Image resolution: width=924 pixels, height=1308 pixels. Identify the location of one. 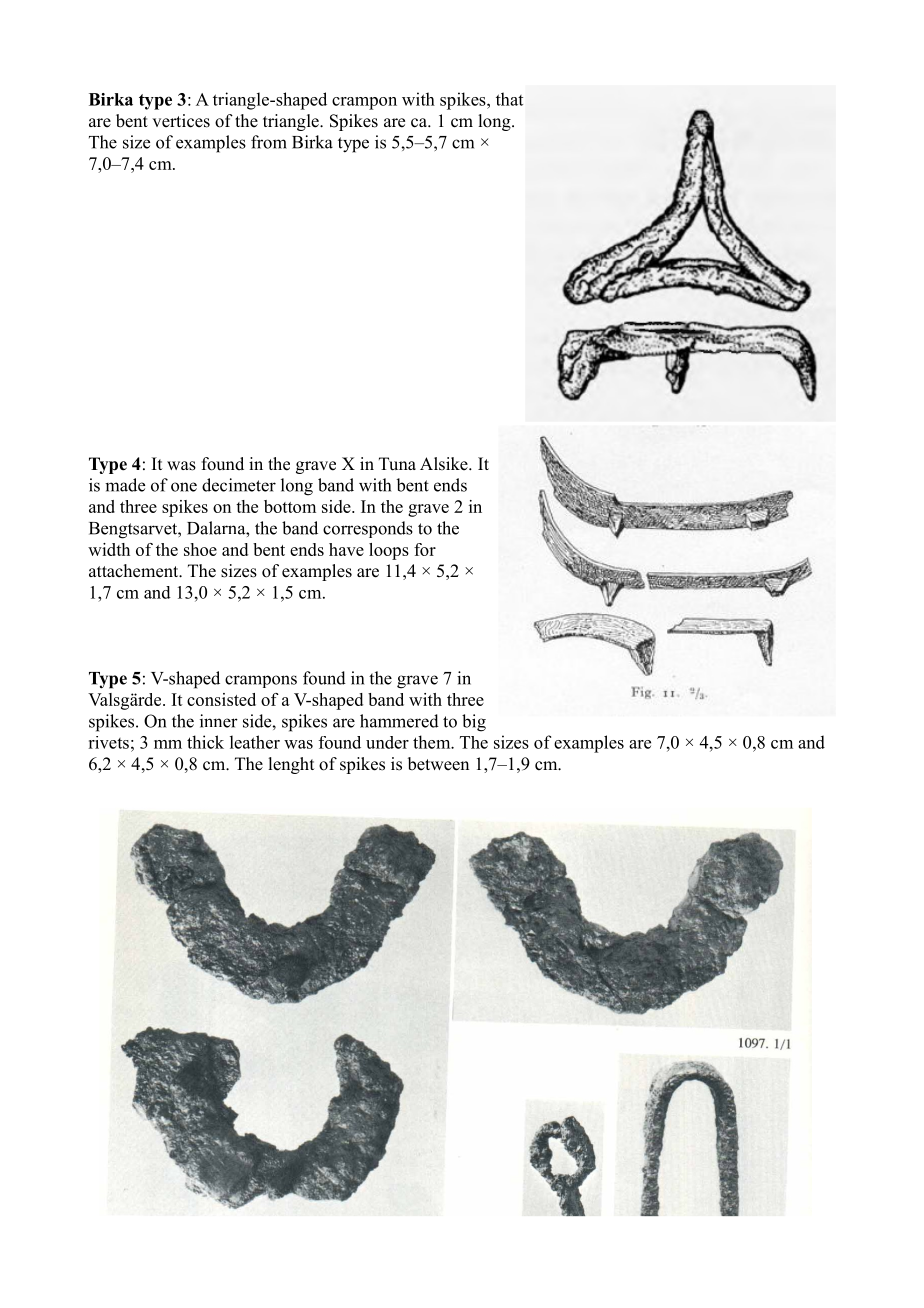
(184, 487).
